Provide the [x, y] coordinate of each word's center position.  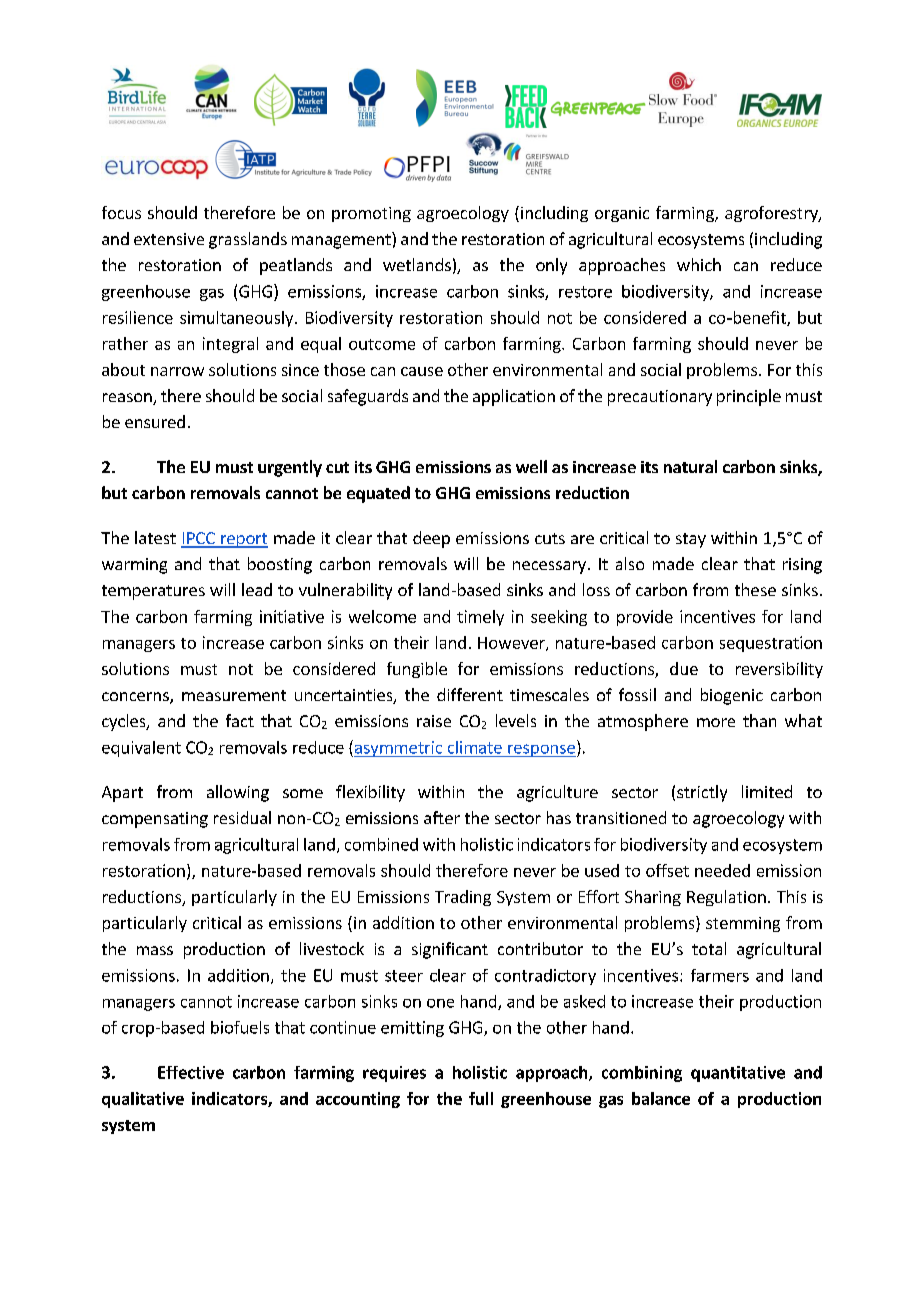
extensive [169, 239]
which [699, 264]
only [551, 266]
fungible [417, 670]
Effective [191, 1072]
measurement [234, 695]
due [684, 668]
